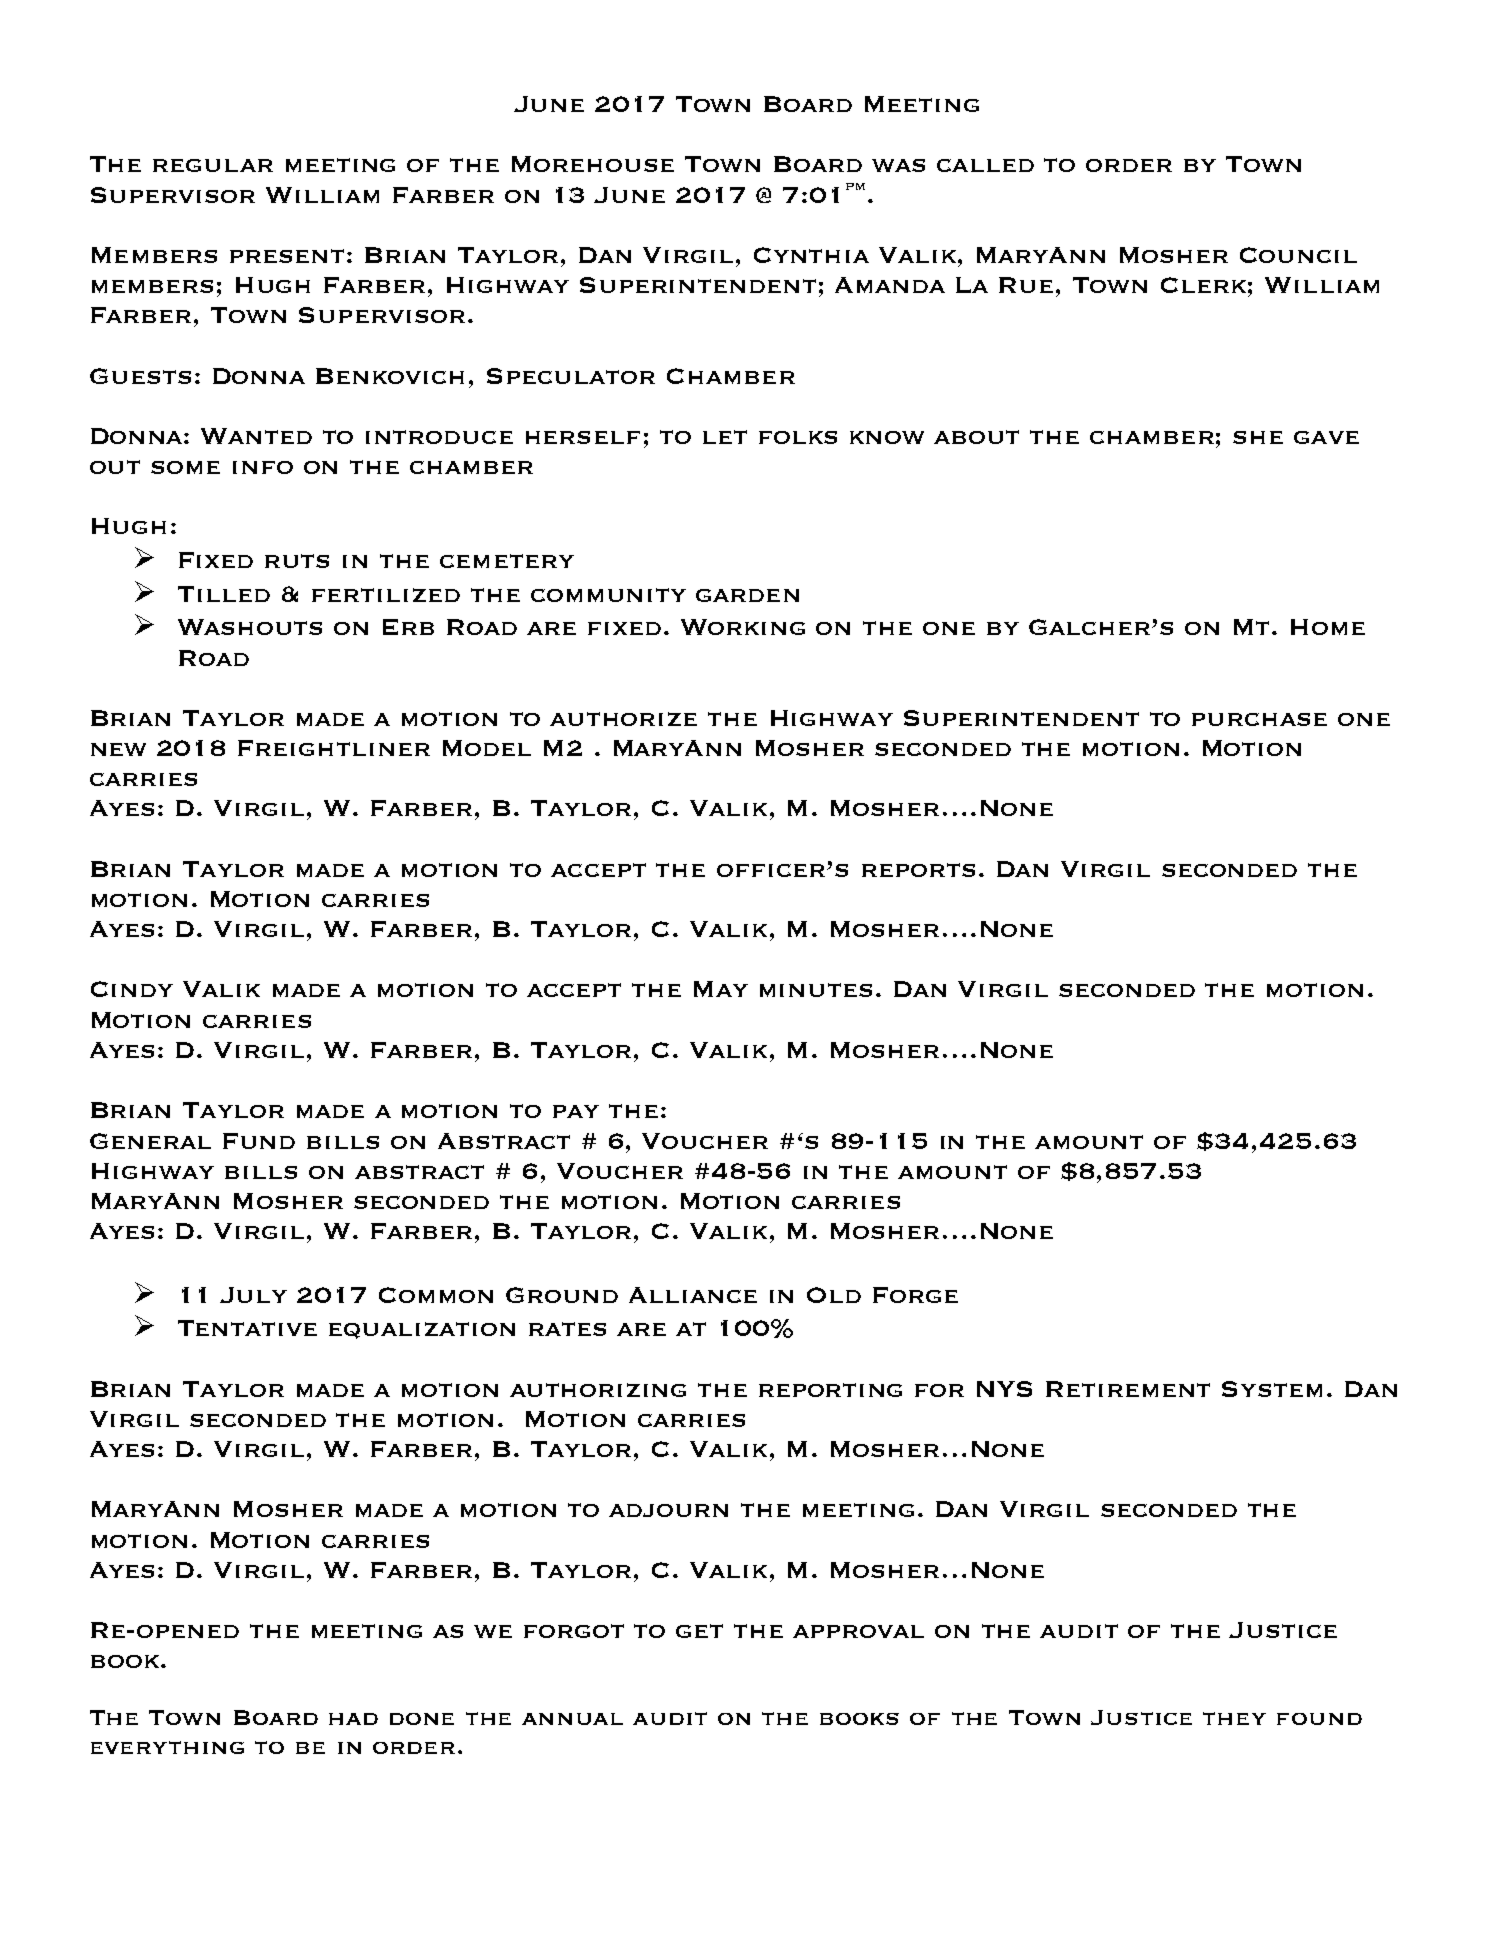 The image size is (1494, 1934). I want to click on Cynthia, so click(811, 255).
